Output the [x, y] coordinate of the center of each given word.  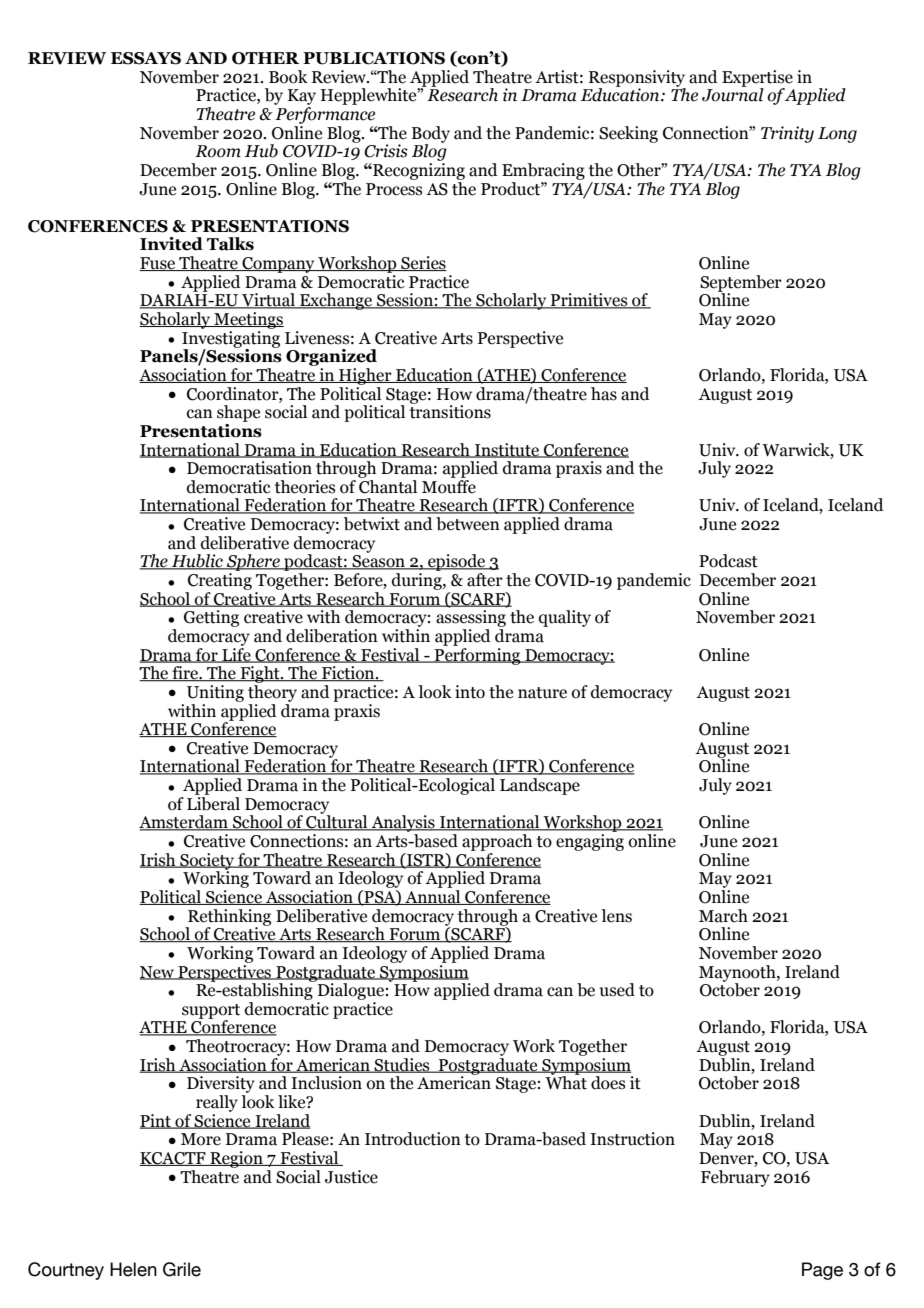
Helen [133, 1269]
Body [431, 135]
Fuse [158, 264]
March [723, 916]
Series [423, 263]
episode [457, 564]
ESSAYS [146, 58]
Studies [402, 1065]
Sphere [253, 564]
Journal [733, 94]
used [617, 990]
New [158, 973]
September [741, 284]
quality [565, 618]
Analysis [403, 825]
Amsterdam [184, 823]
